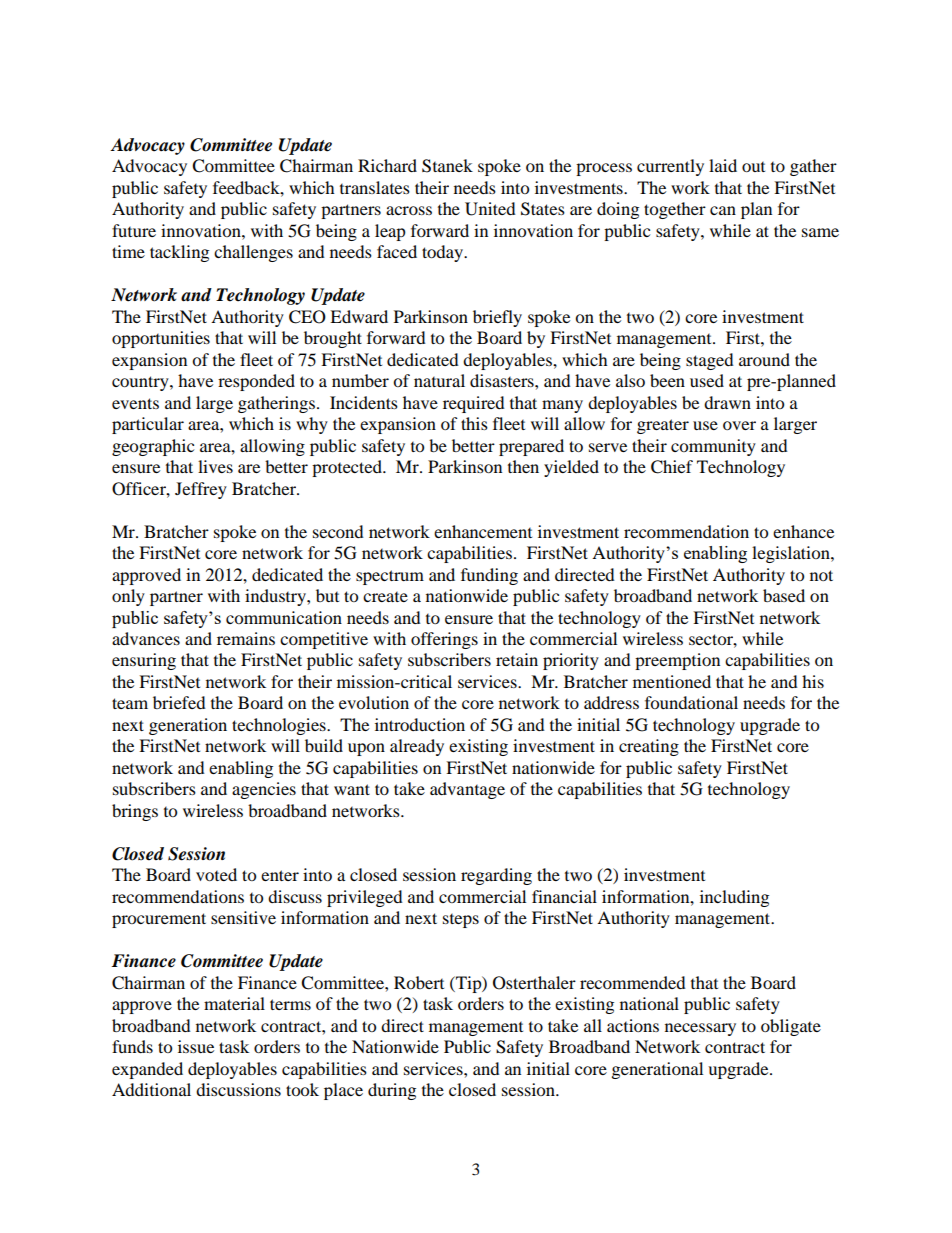 Image resolution: width=952 pixels, height=1233 pixels. What do you see at coordinates (134, 230) in the screenshot?
I see `future` at bounding box center [134, 230].
